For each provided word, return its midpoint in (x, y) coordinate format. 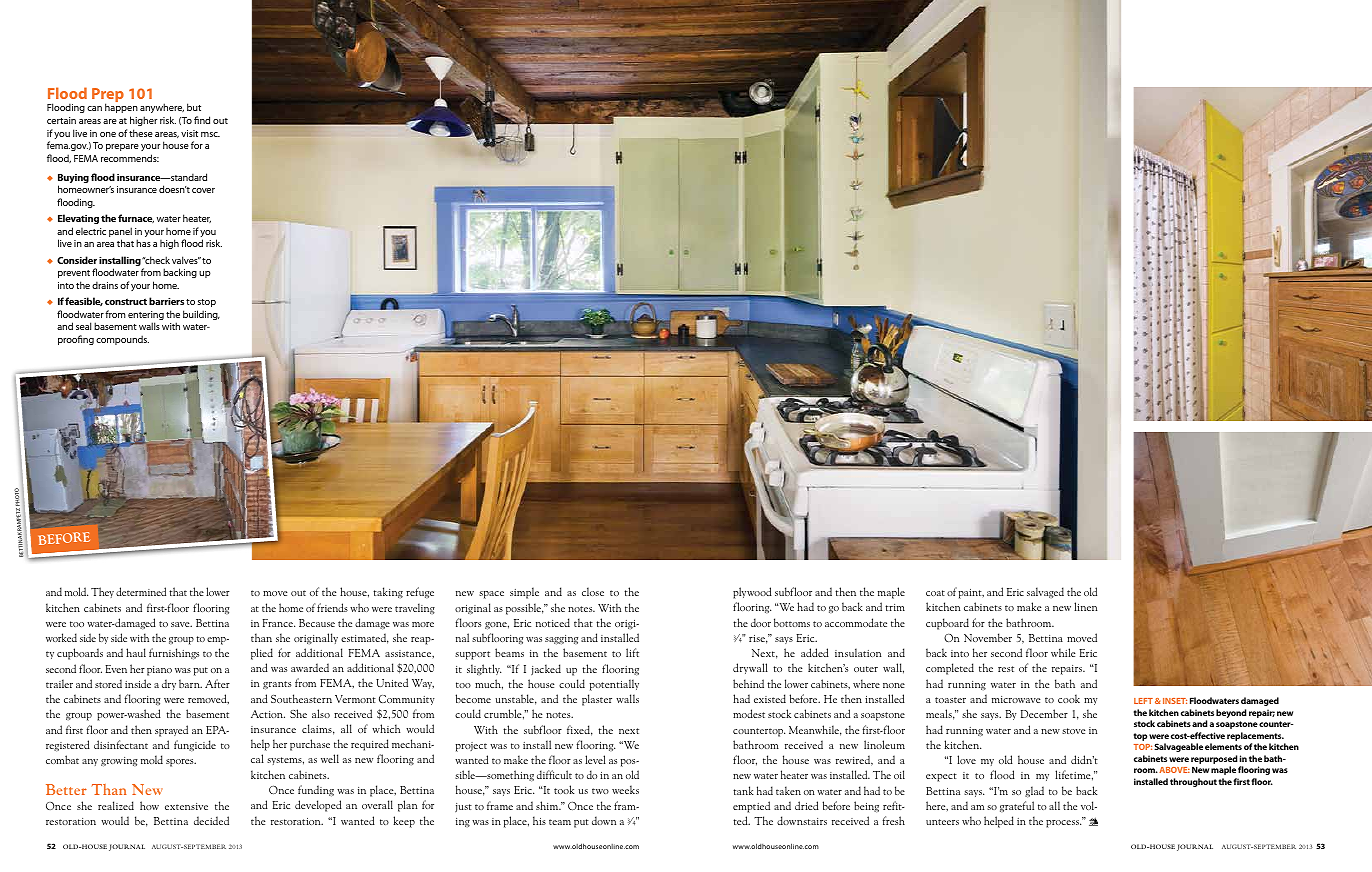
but (194, 107)
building (201, 315)
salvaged (1045, 592)
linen (1085, 606)
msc (210, 134)
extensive (186, 806)
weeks (625, 789)
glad (1034, 792)
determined (141, 591)
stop (207, 303)
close (593, 591)
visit (189, 133)
